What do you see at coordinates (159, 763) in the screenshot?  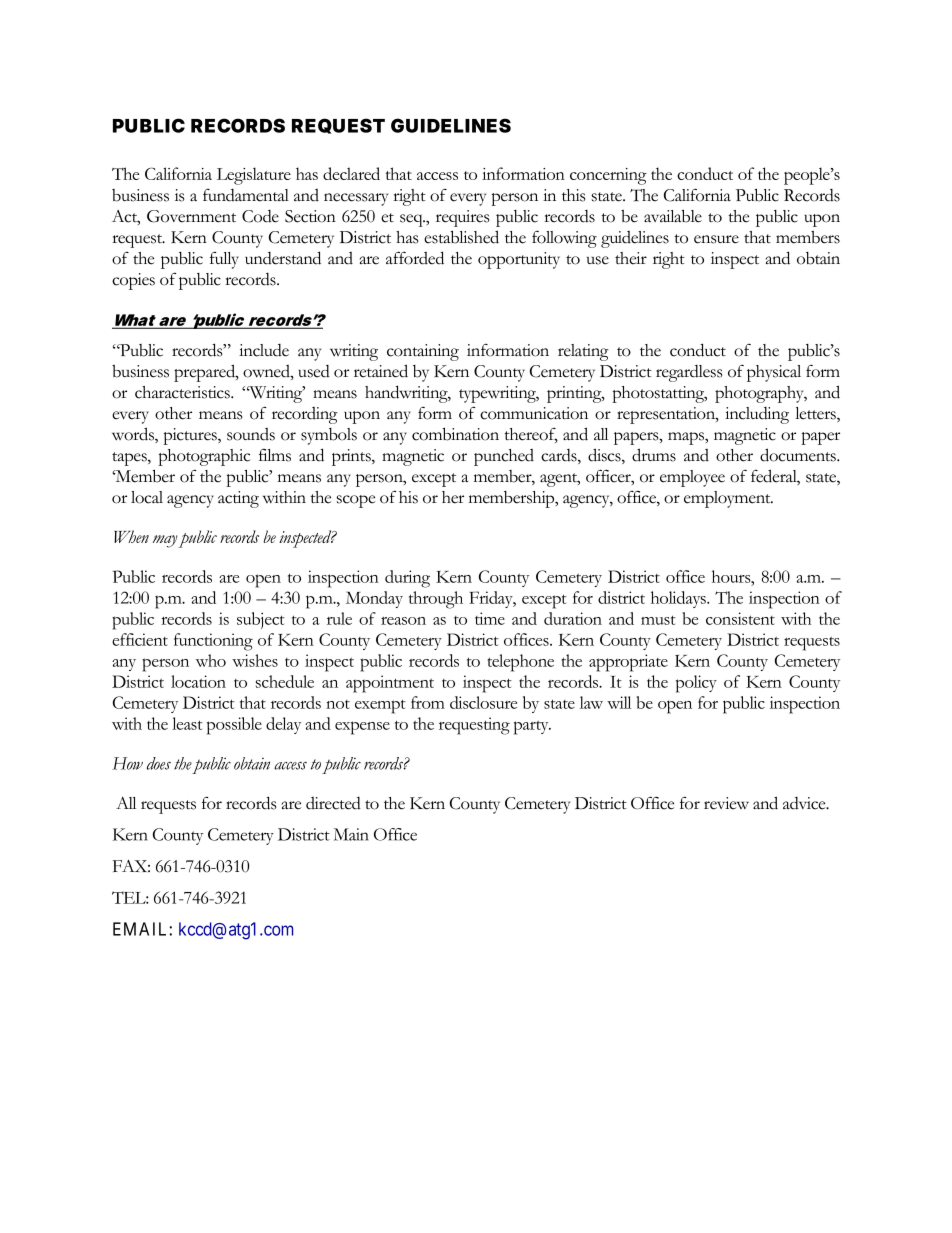 I see `does` at bounding box center [159, 763].
